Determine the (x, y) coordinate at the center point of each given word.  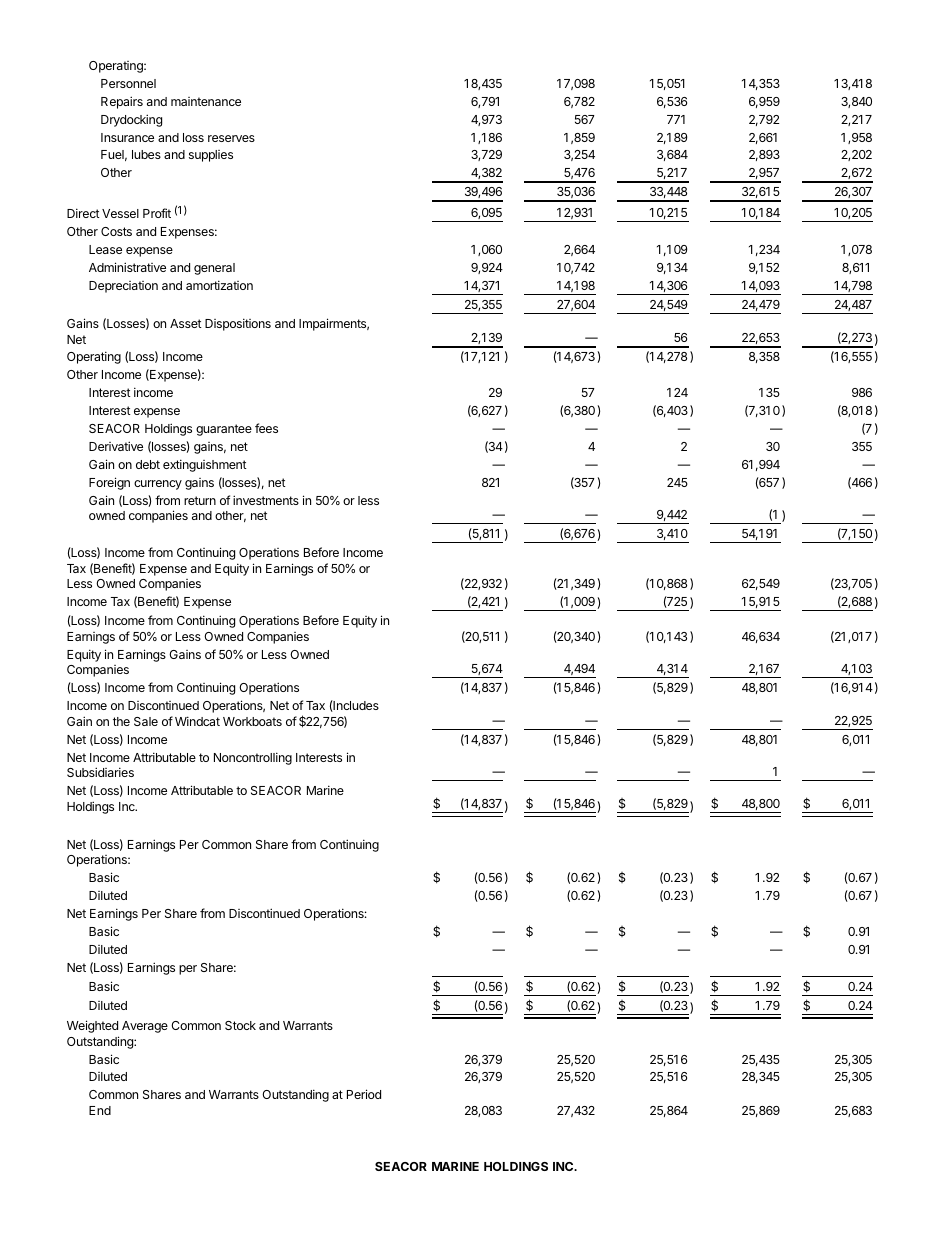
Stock (240, 1025)
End (100, 1110)
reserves (231, 138)
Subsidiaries (100, 772)
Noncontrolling (253, 758)
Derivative (116, 446)
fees (266, 428)
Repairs (122, 102)
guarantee (224, 430)
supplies (211, 156)
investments (266, 500)
